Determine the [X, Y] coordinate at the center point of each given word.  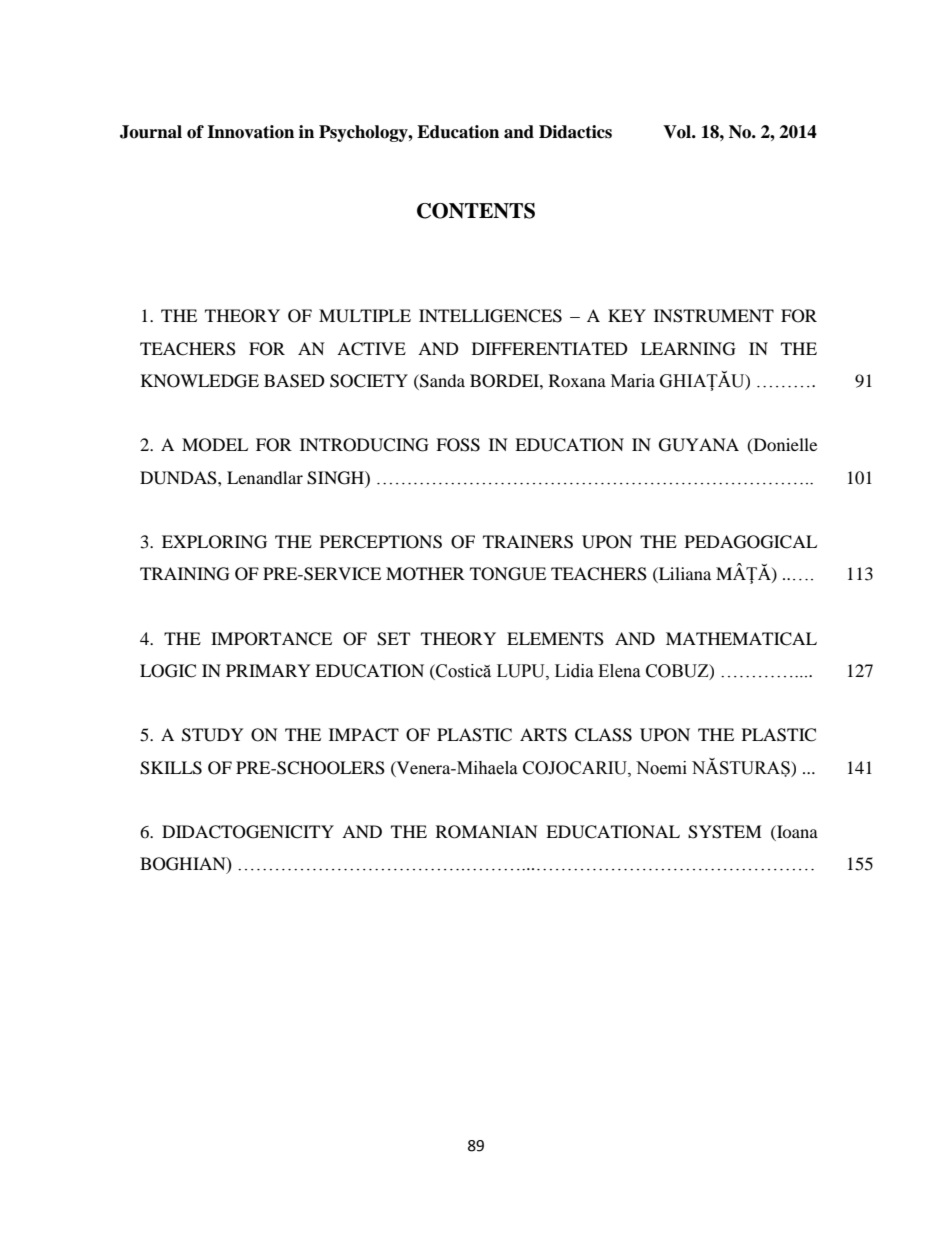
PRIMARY [268, 670]
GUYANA [699, 445]
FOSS [458, 445]
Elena [619, 671]
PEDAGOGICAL [751, 542]
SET [393, 639]
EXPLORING [214, 542]
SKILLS [171, 768]
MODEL [215, 445]
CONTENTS [476, 211]
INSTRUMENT [714, 316]
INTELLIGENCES [490, 316]
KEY [627, 315]
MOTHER [425, 574]
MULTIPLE [365, 316]
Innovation [250, 132]
